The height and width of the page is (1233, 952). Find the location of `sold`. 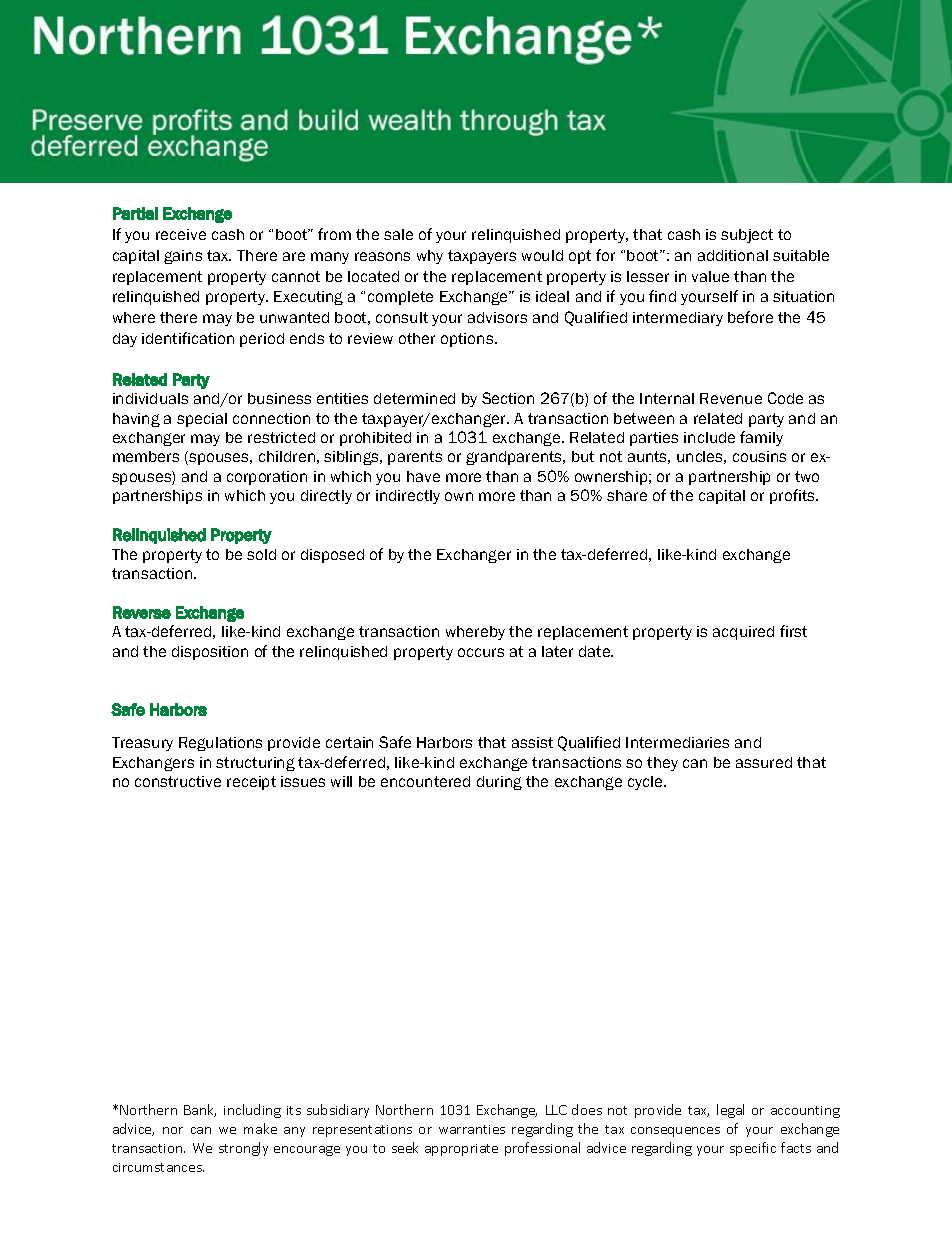

sold is located at coordinates (261, 554).
